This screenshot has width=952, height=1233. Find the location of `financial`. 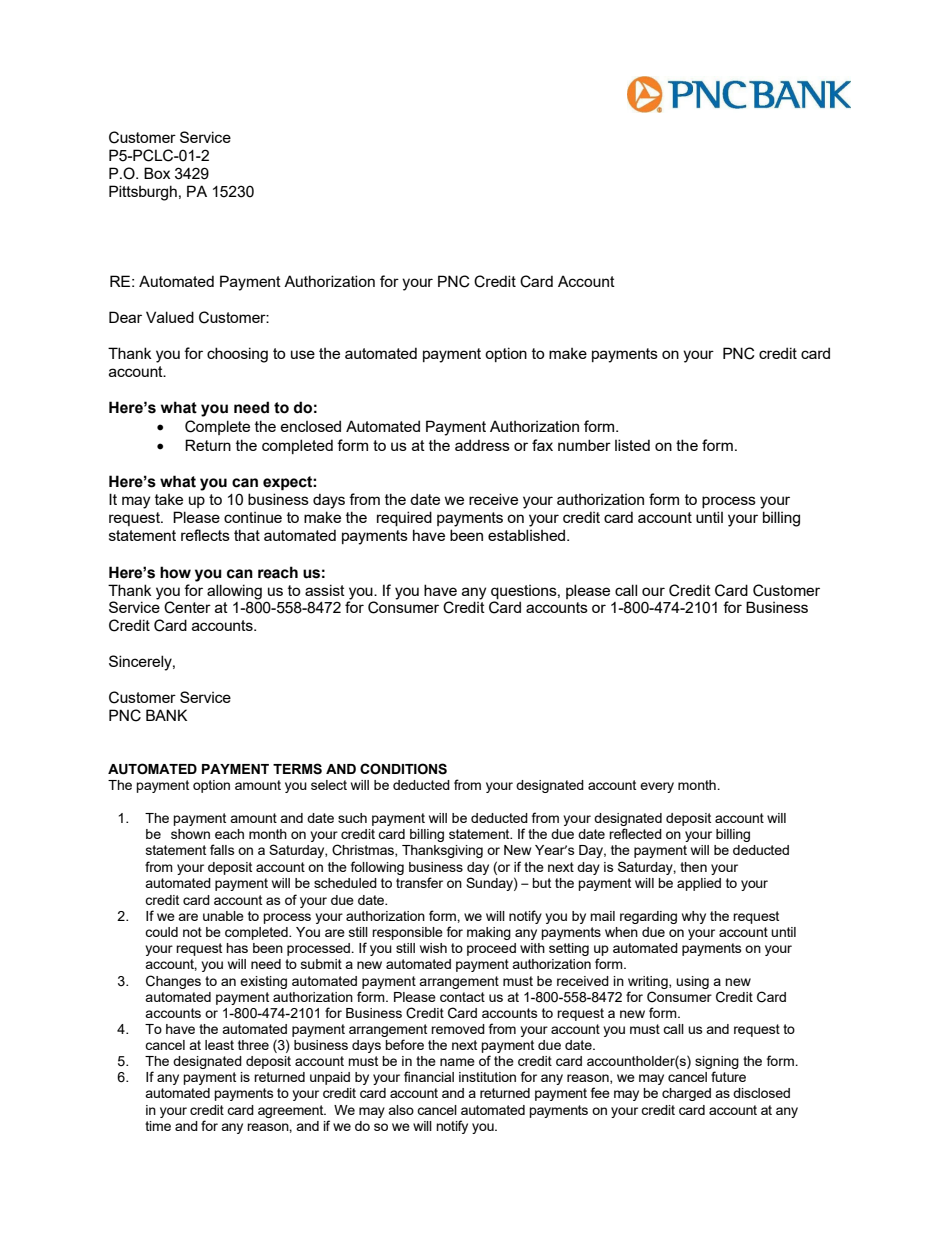

financial is located at coordinates (429, 1076).
